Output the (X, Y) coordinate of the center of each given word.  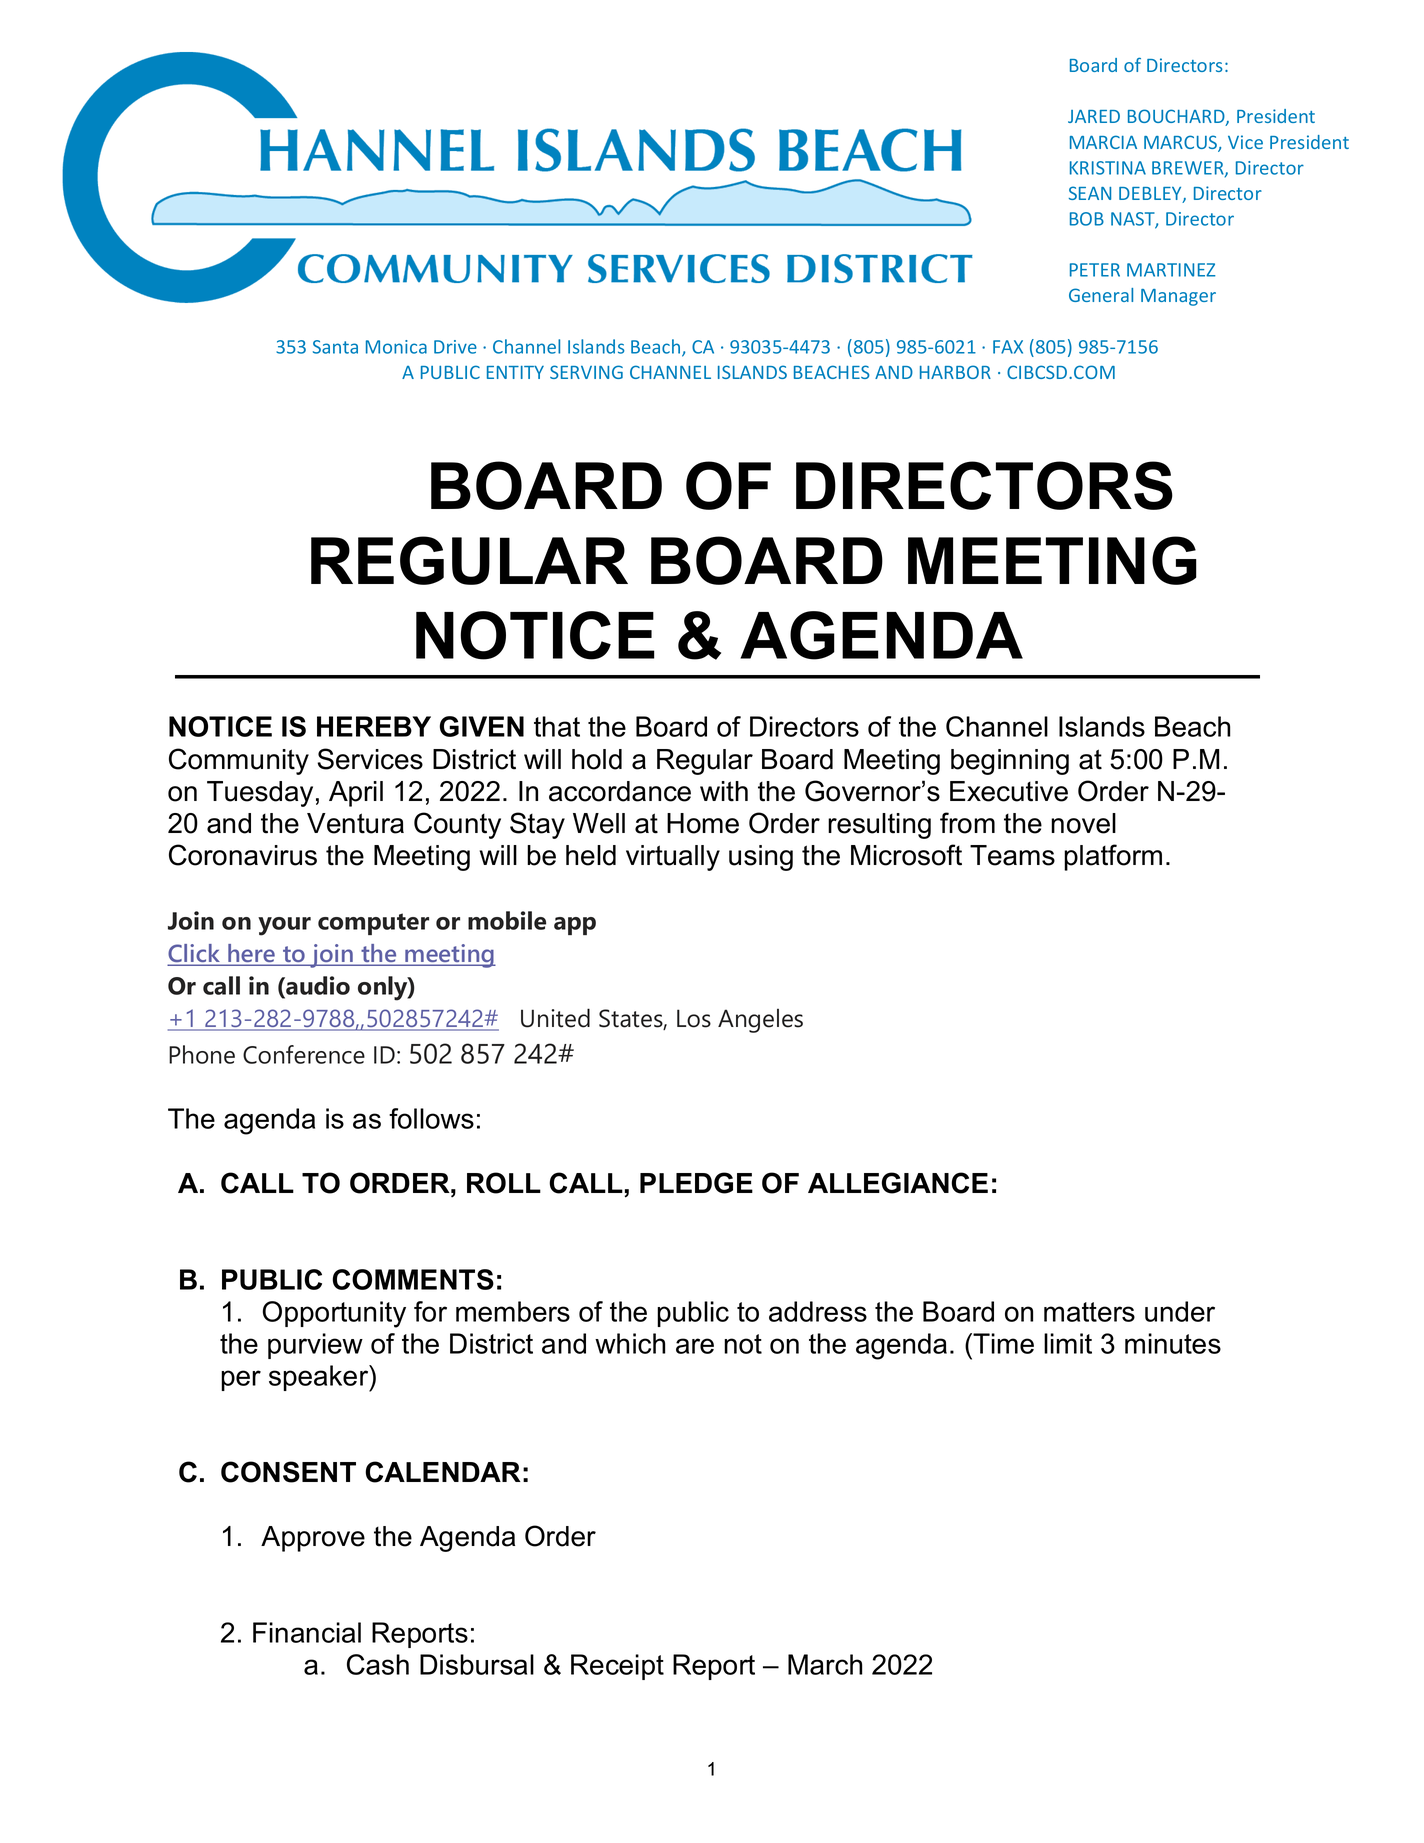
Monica (396, 347)
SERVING (586, 372)
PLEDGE (696, 1183)
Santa (335, 347)
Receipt (617, 1667)
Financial (307, 1632)
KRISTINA (1108, 168)
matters (1089, 1312)
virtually (673, 858)
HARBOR (955, 372)
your (284, 926)
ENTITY (515, 372)
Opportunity (334, 1314)
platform (1113, 857)
